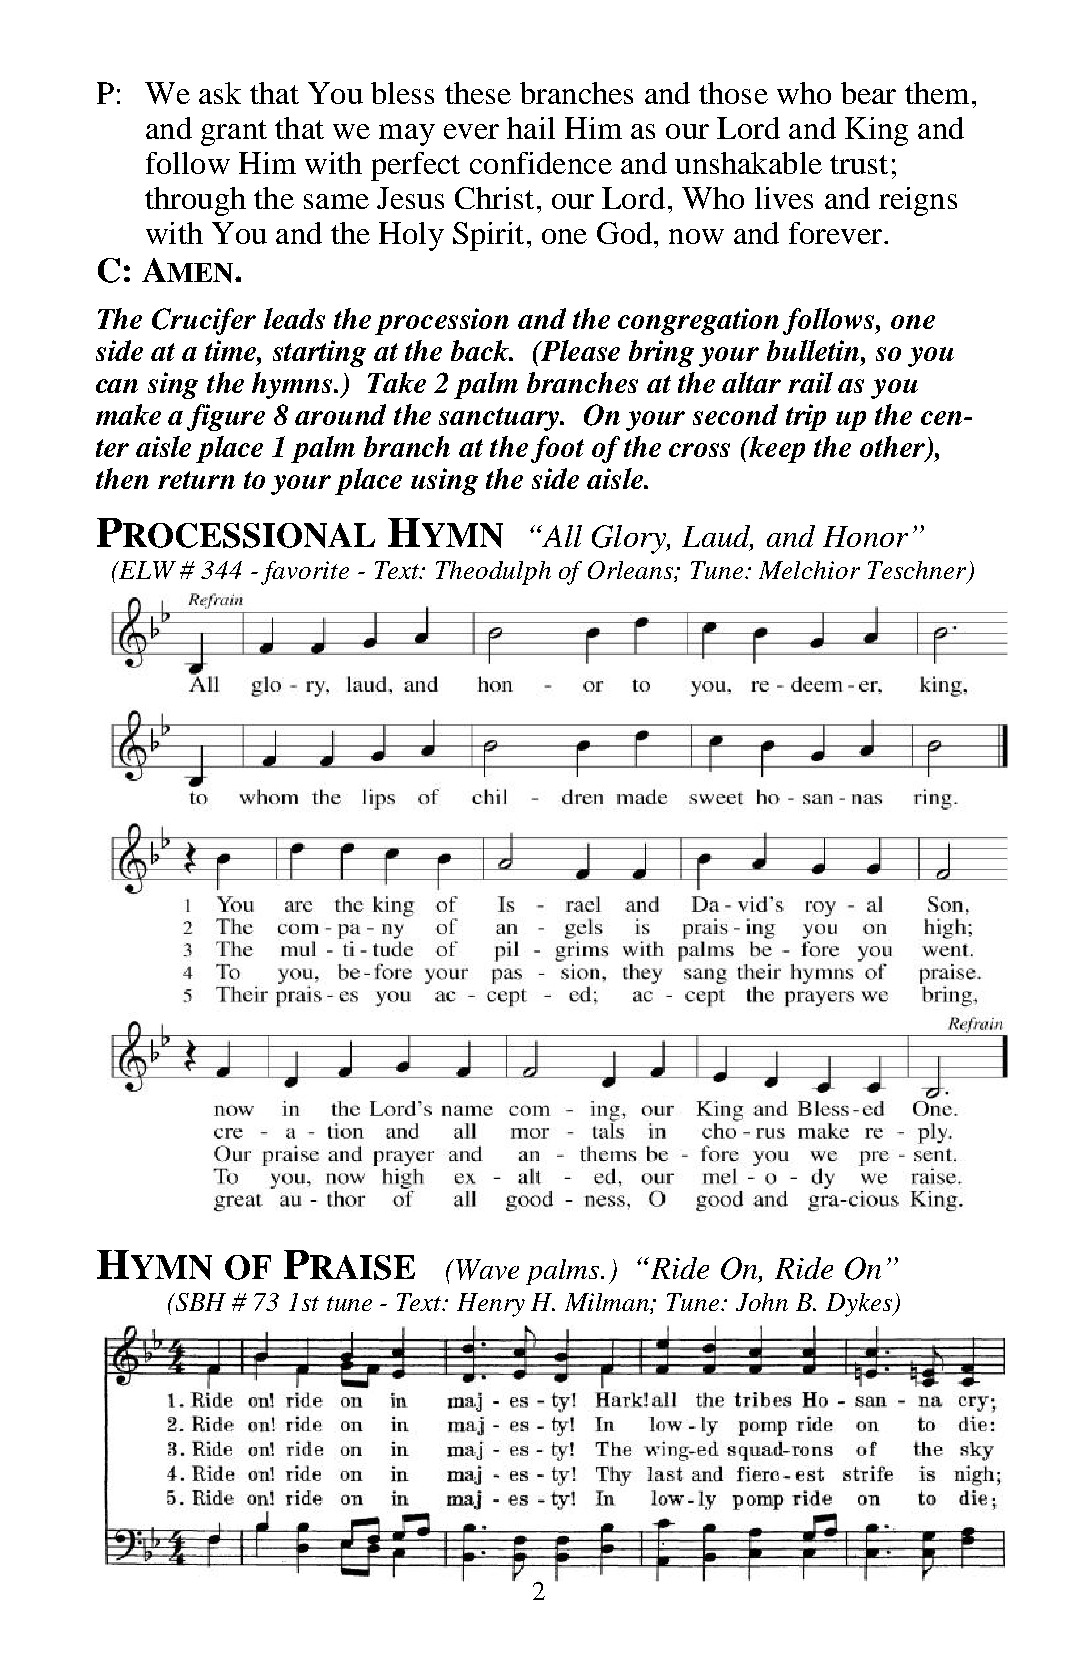 This screenshot has width=1077, height=1665. Describe the element at coordinates (860, 1305) in the screenshot. I see `Dykes` at that location.
